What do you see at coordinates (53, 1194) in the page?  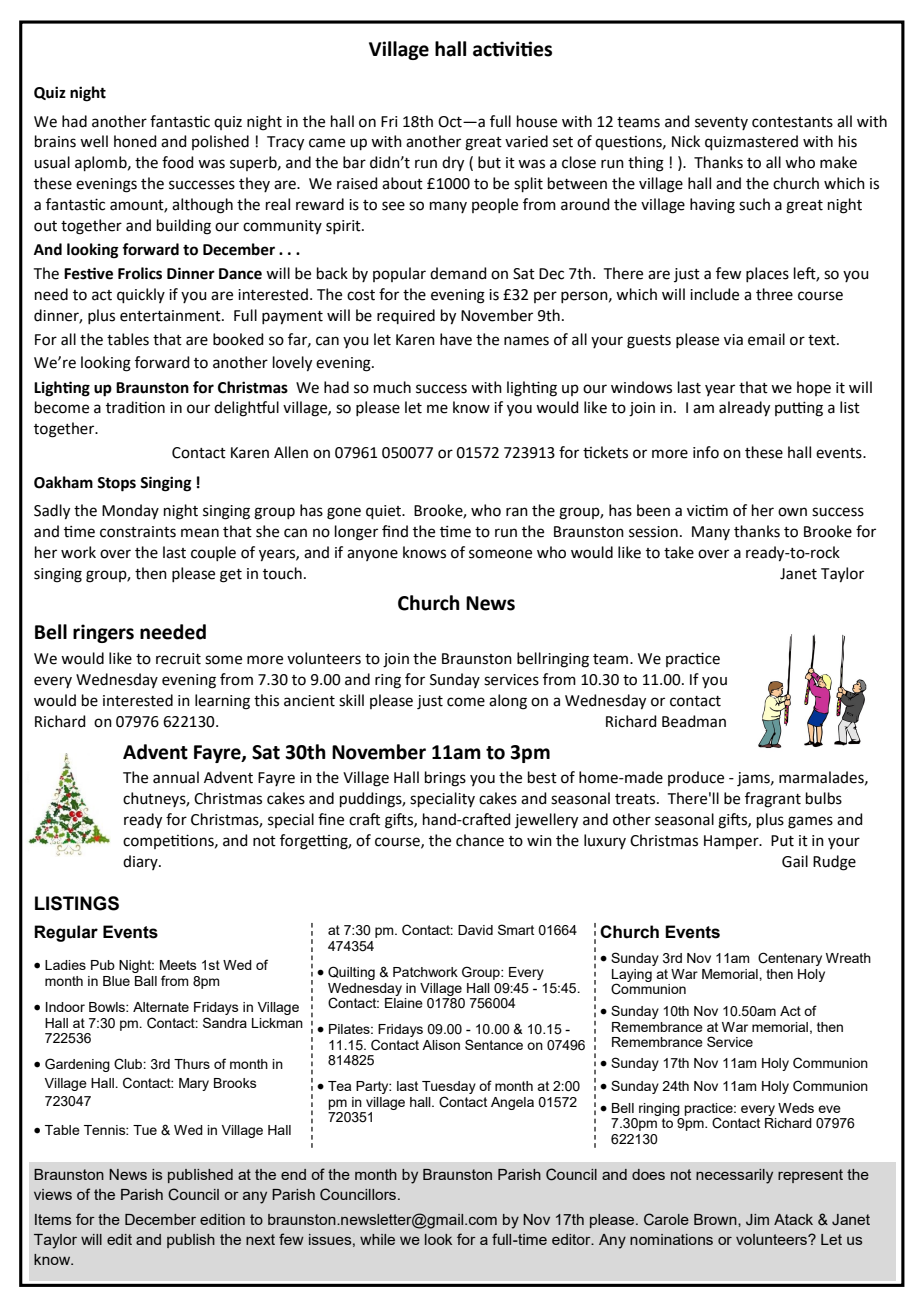 I see `views` at bounding box center [53, 1194].
